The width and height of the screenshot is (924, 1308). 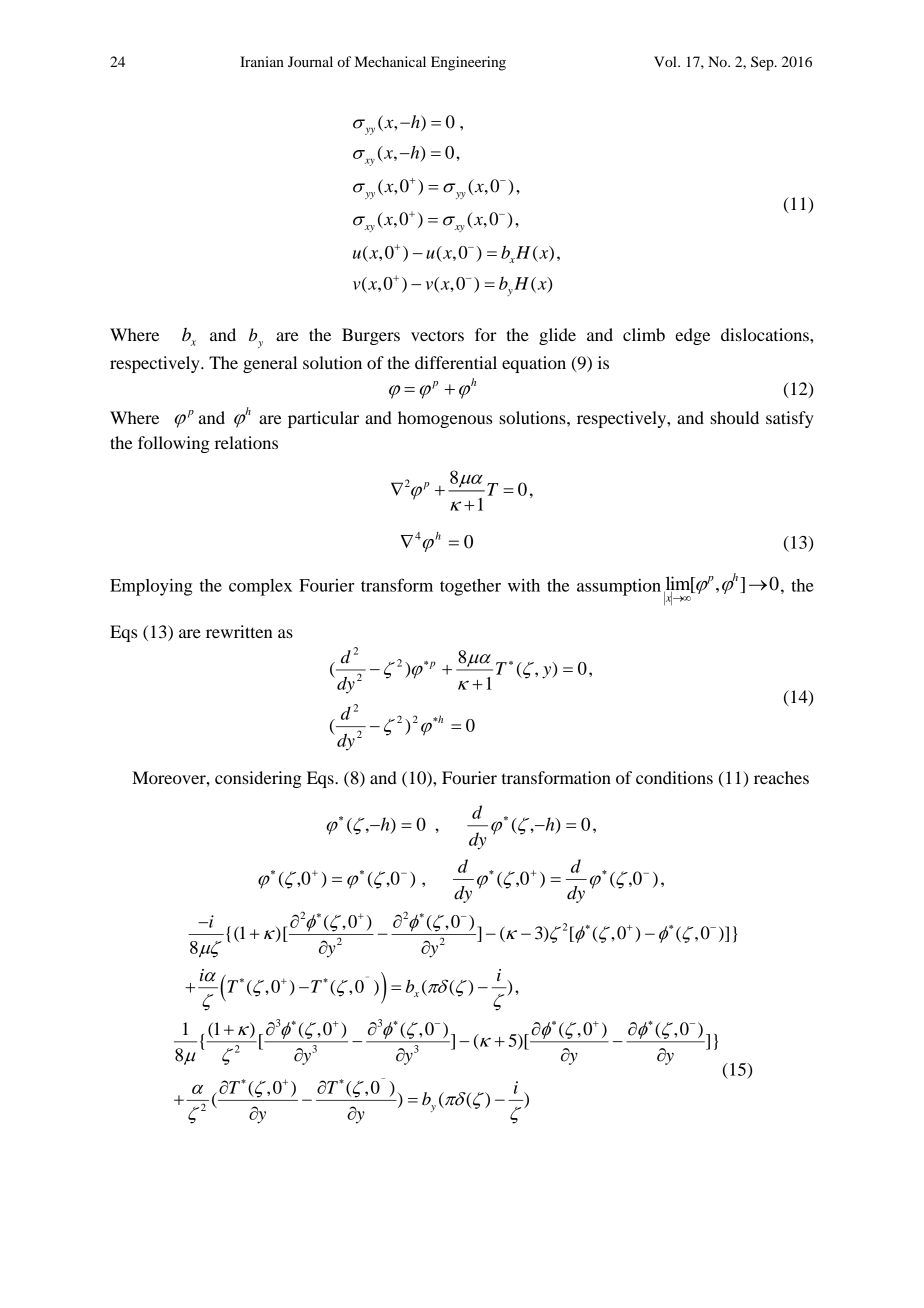 I want to click on assumption, so click(x=619, y=587).
